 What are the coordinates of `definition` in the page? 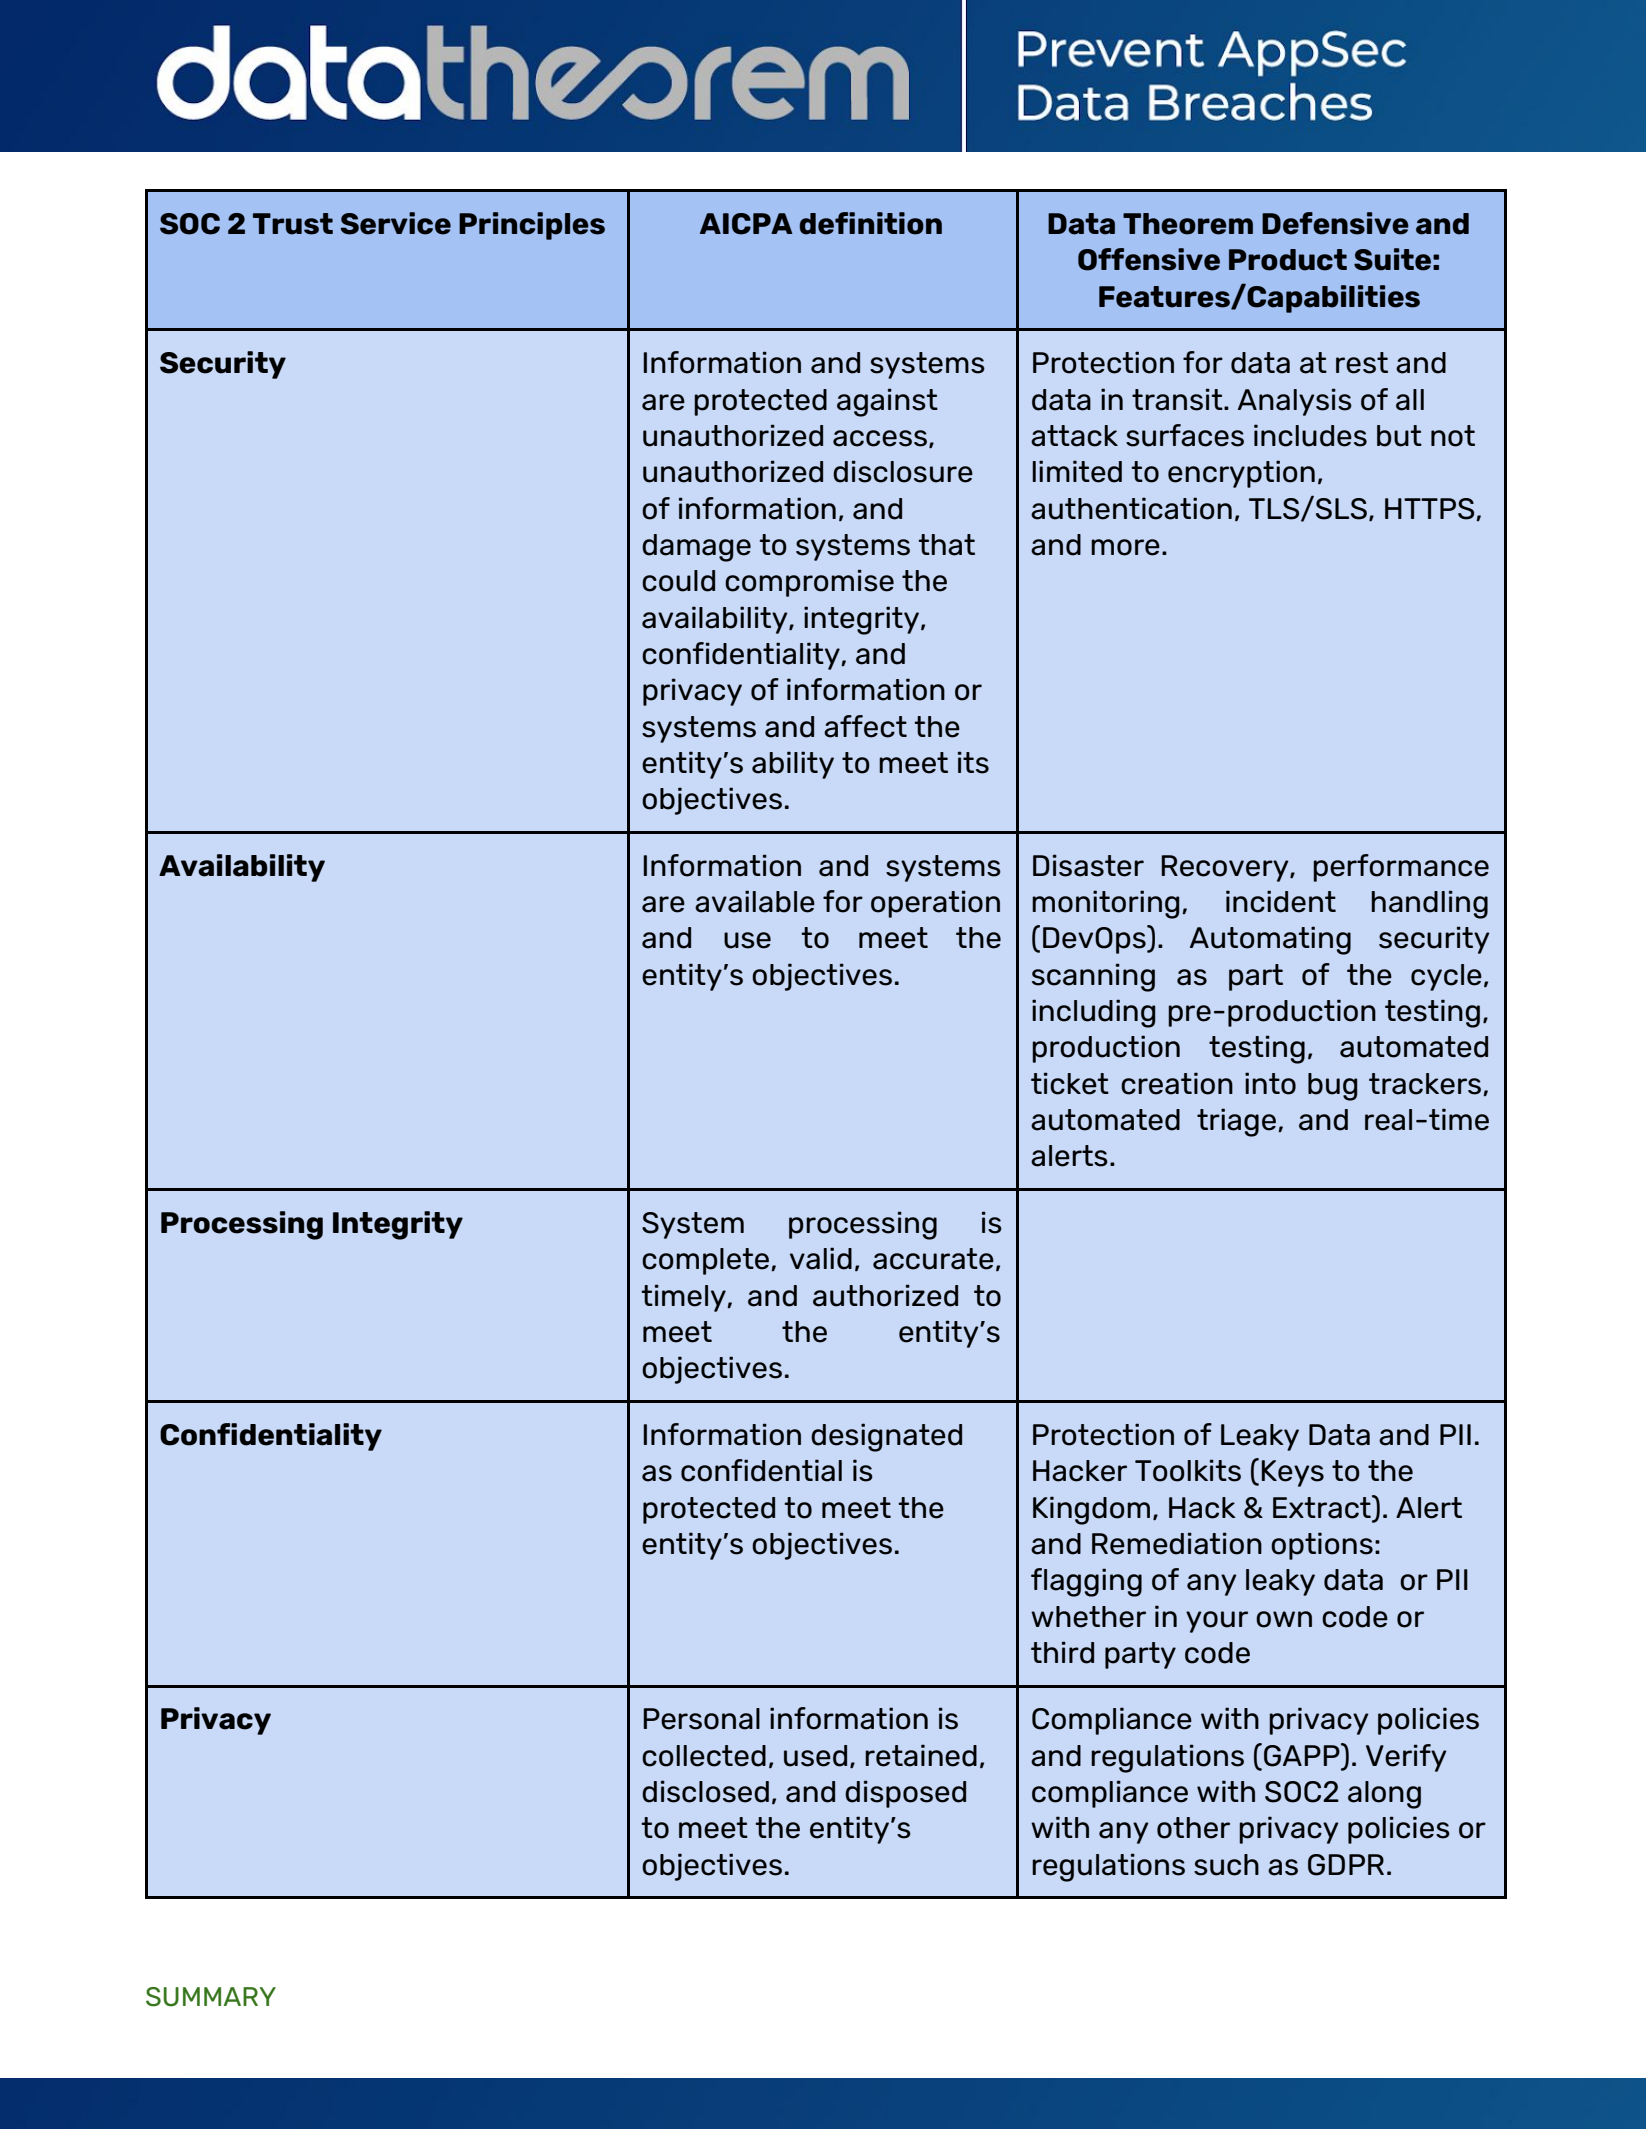 It's located at (871, 223).
